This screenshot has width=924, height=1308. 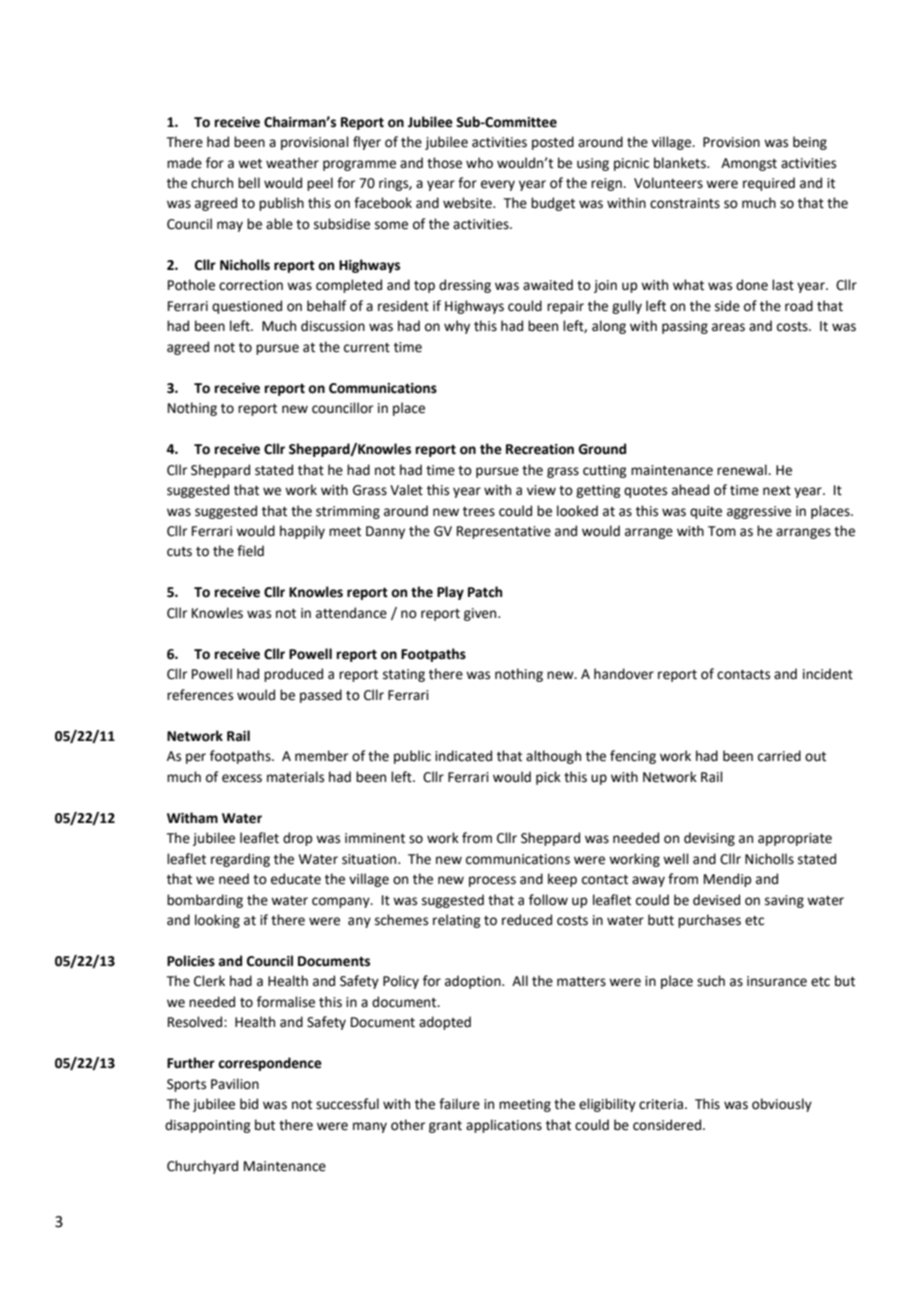 What do you see at coordinates (293, 675) in the screenshot?
I see `produced` at bounding box center [293, 675].
